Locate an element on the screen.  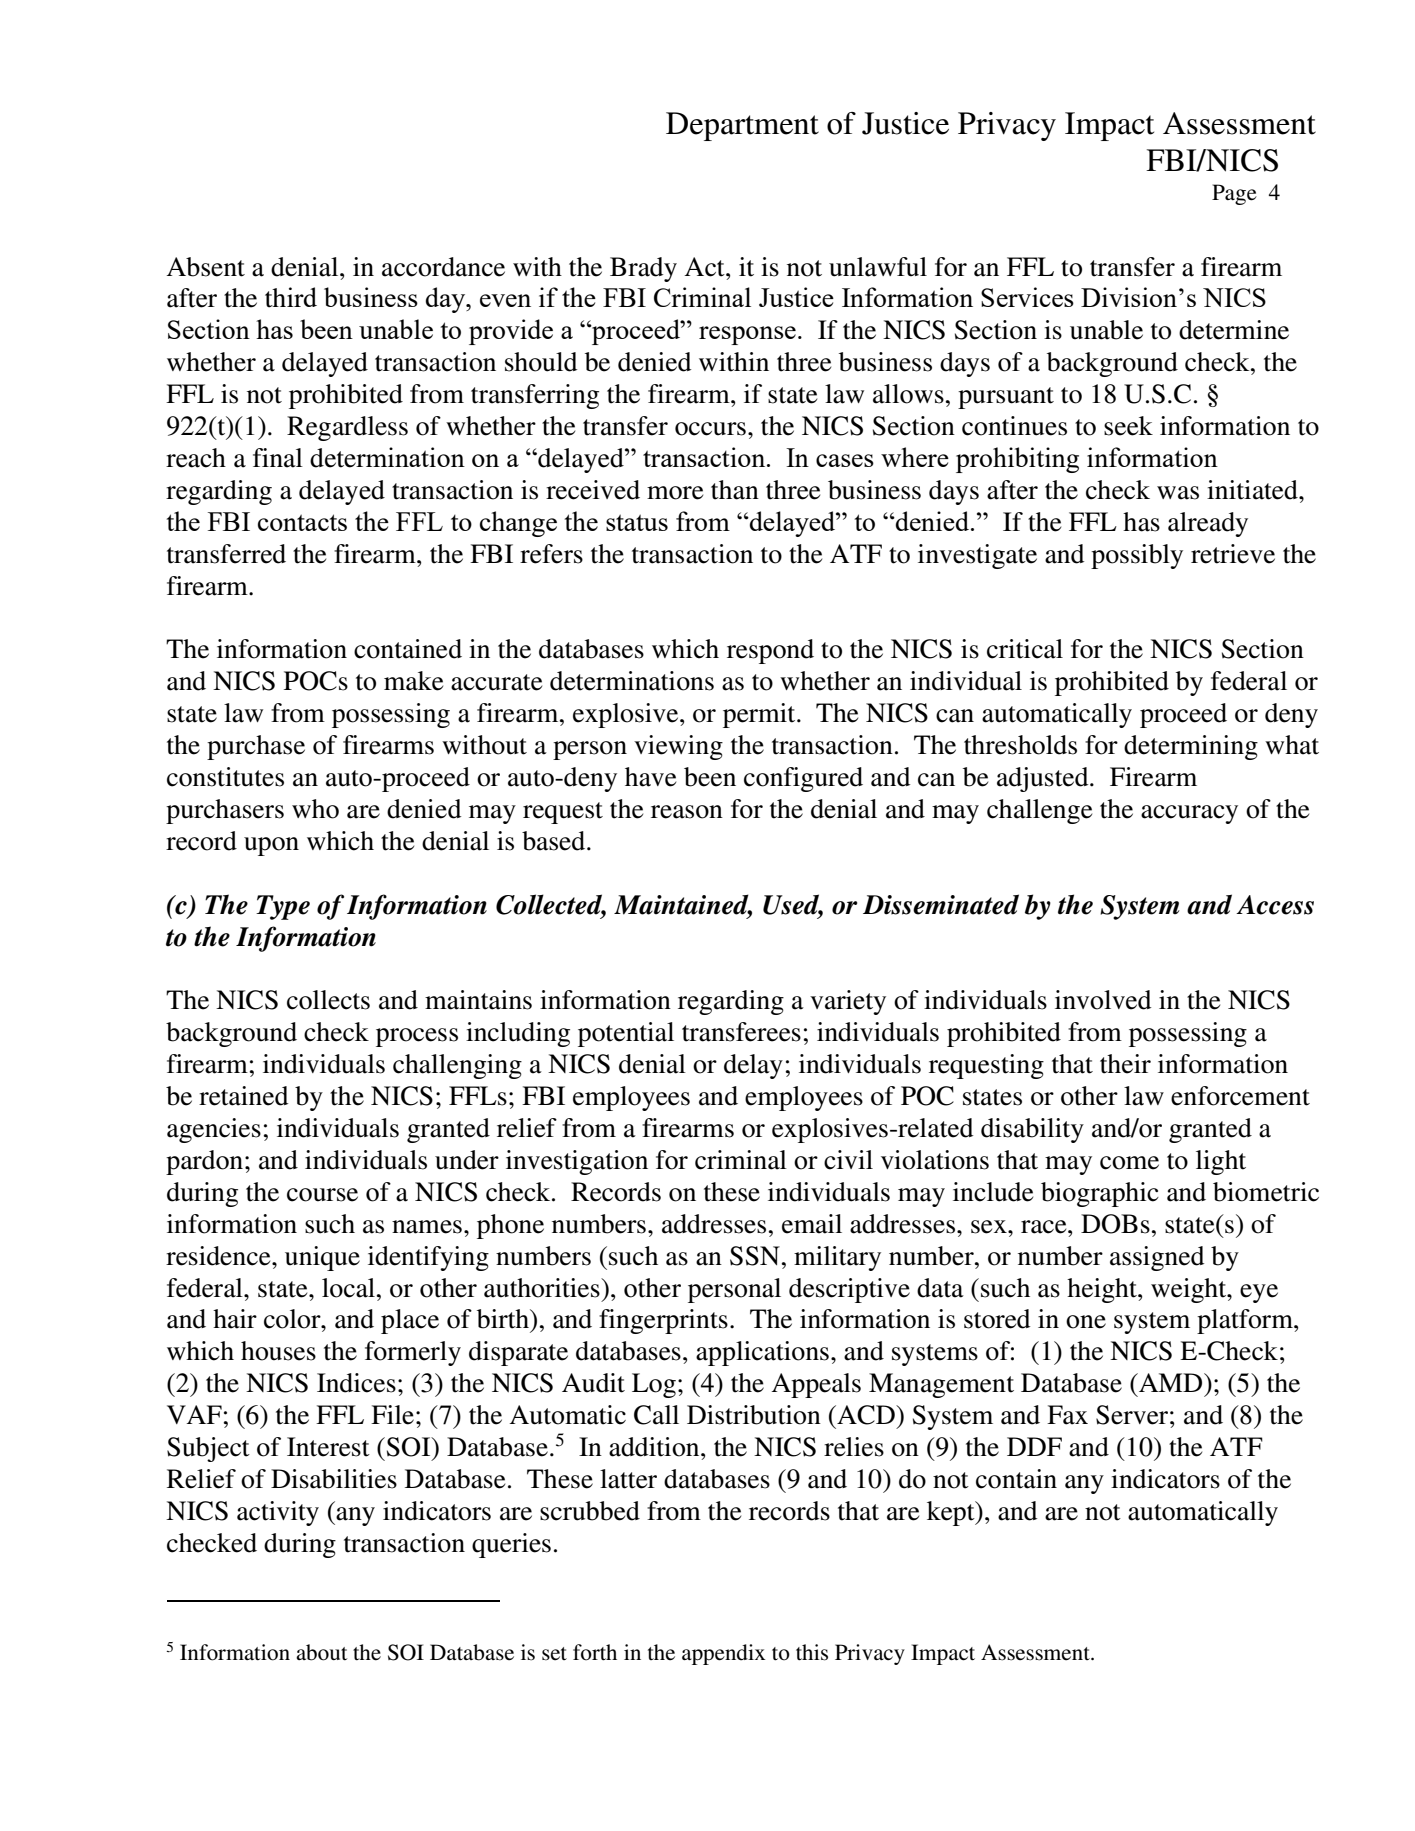
course is located at coordinates (322, 1195).
